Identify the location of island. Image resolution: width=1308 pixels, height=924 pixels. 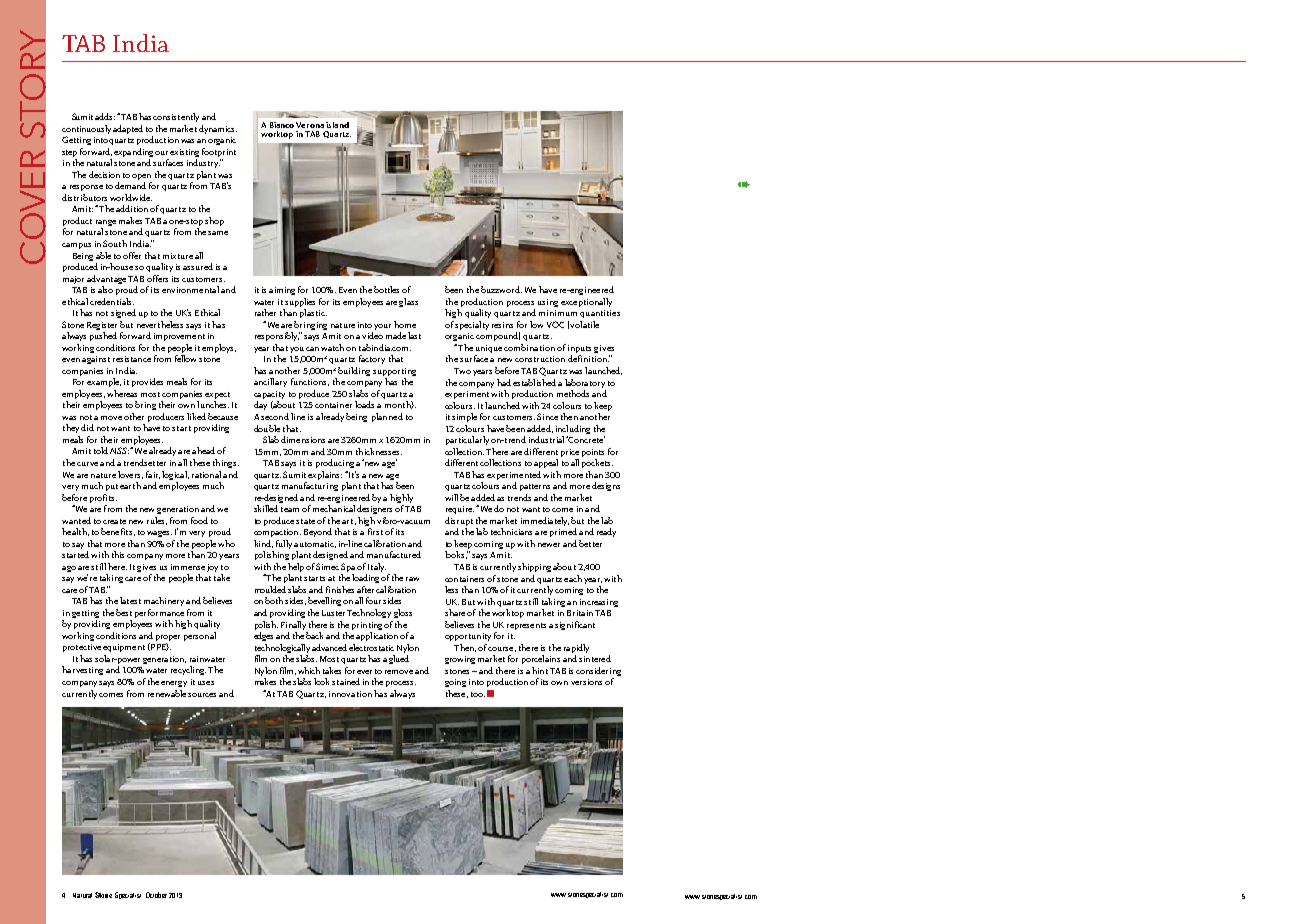
(337, 125).
